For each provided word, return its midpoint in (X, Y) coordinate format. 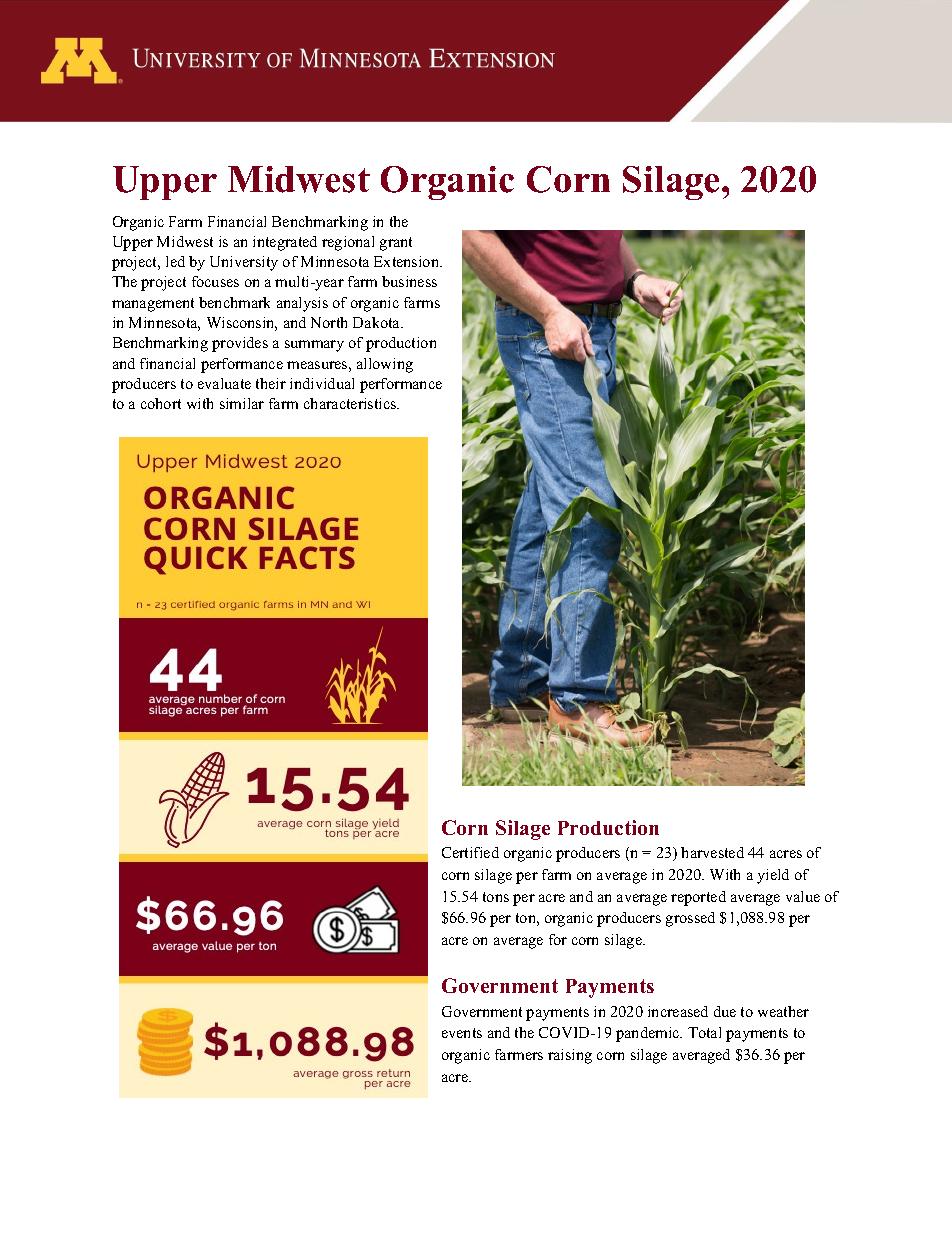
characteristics (351, 403)
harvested (712, 852)
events (462, 1033)
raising (570, 1056)
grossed (690, 919)
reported (698, 898)
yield (773, 876)
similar (242, 403)
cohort (161, 403)
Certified (470, 852)
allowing (385, 365)
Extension (408, 261)
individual (322, 383)
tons (496, 897)
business (409, 281)
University (244, 263)
